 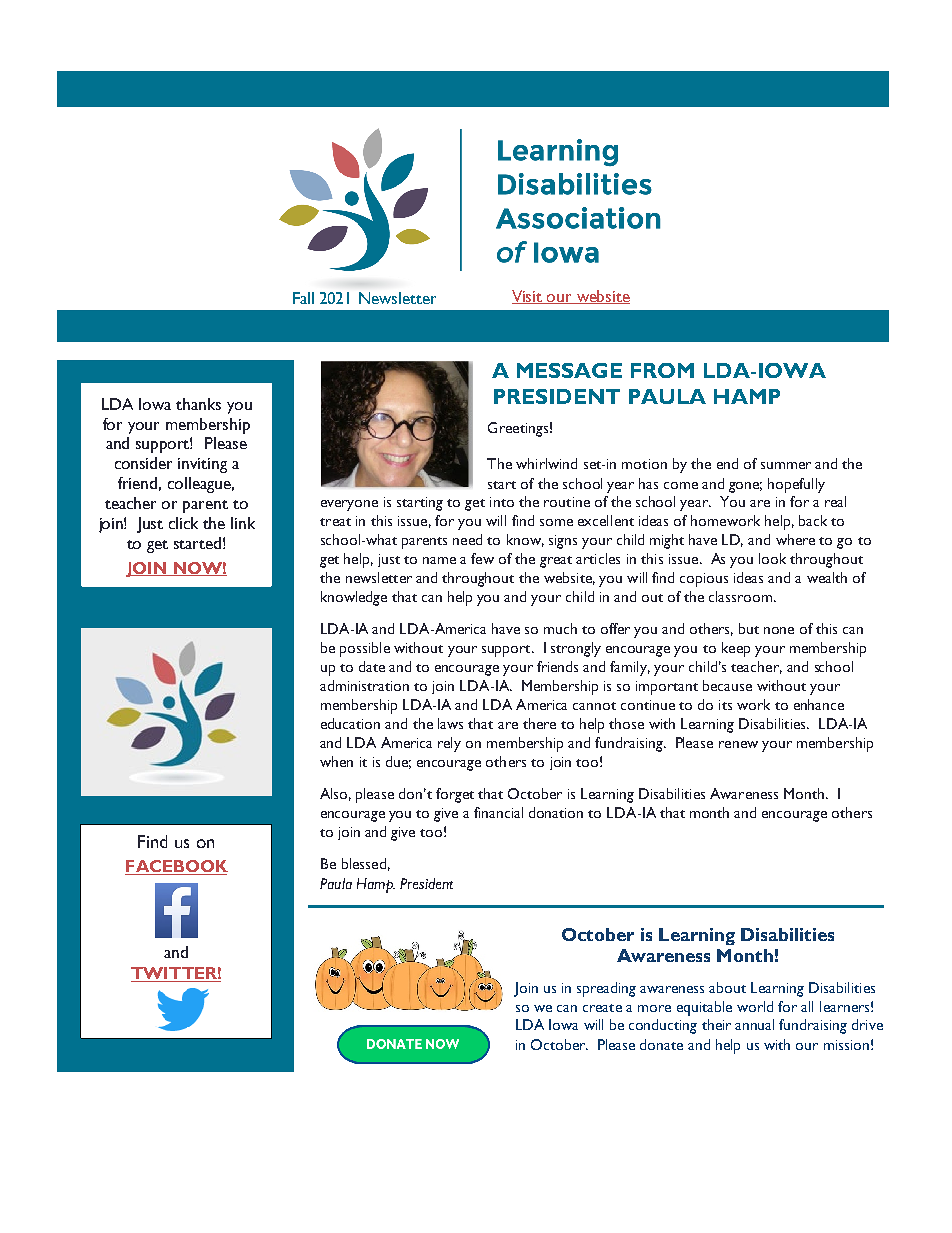 What do you see at coordinates (662, 370) in the page?
I see `FROM` at bounding box center [662, 370].
